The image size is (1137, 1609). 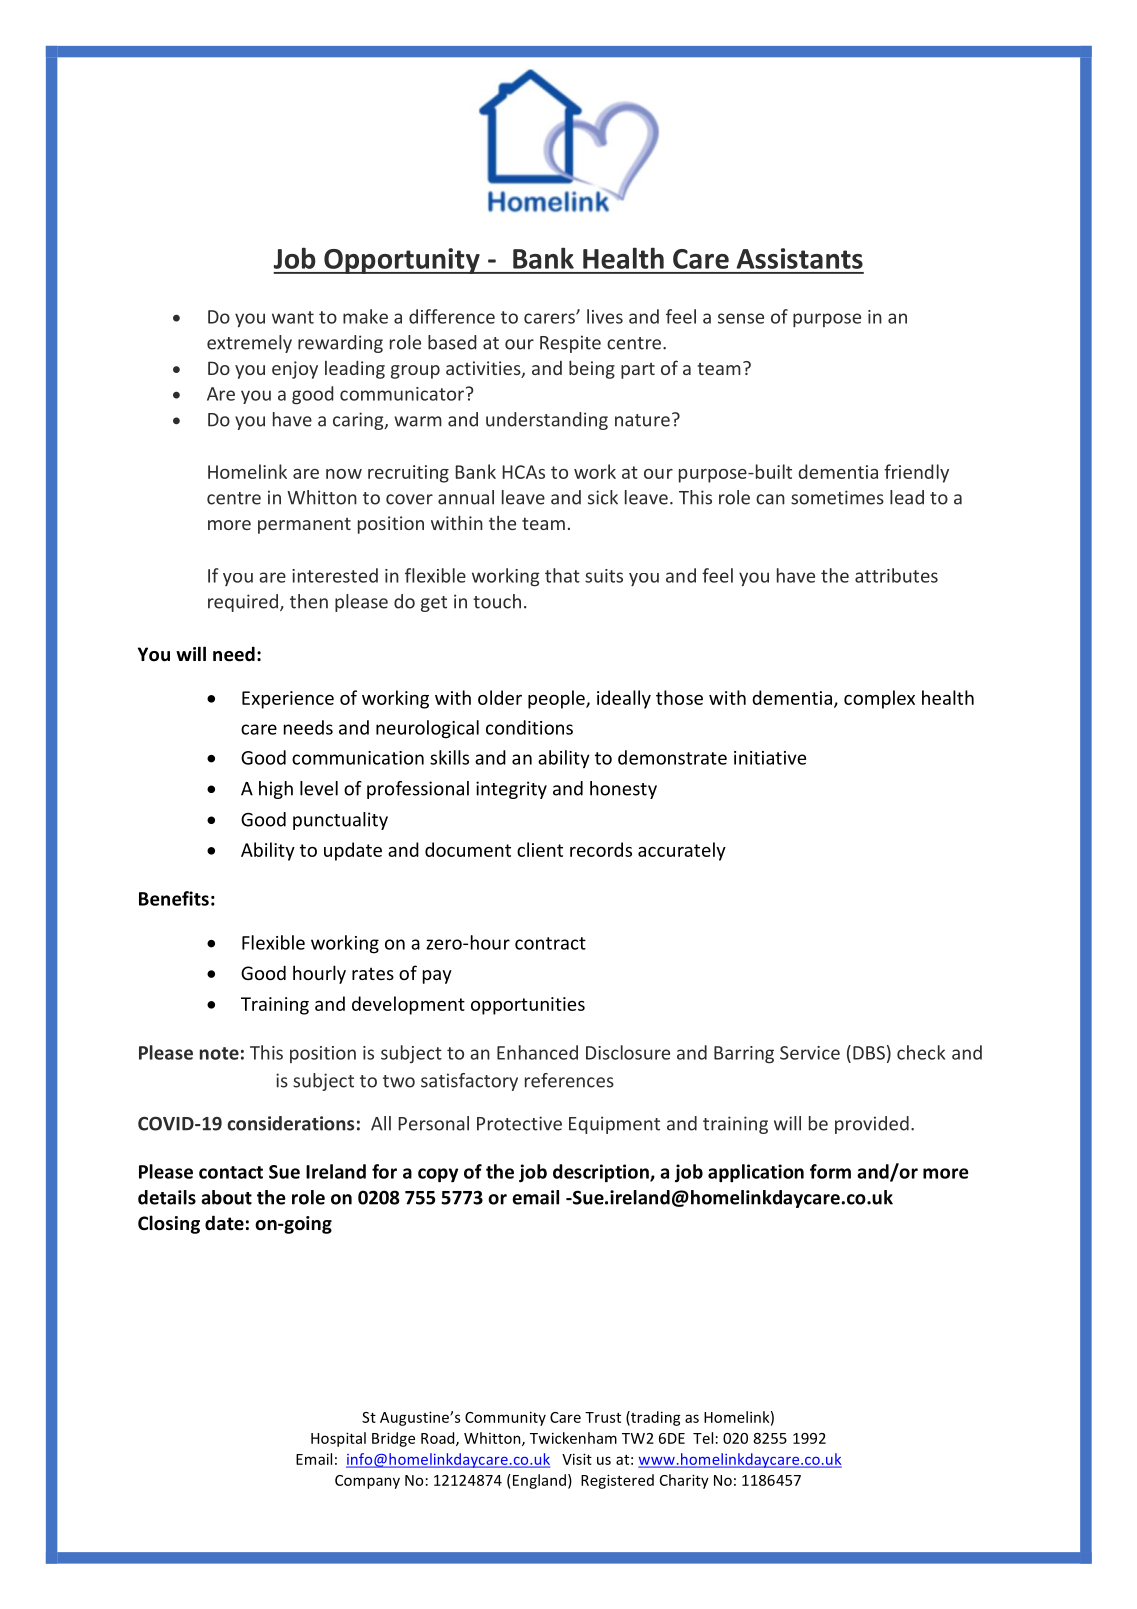 I want to click on form, so click(x=830, y=1171).
